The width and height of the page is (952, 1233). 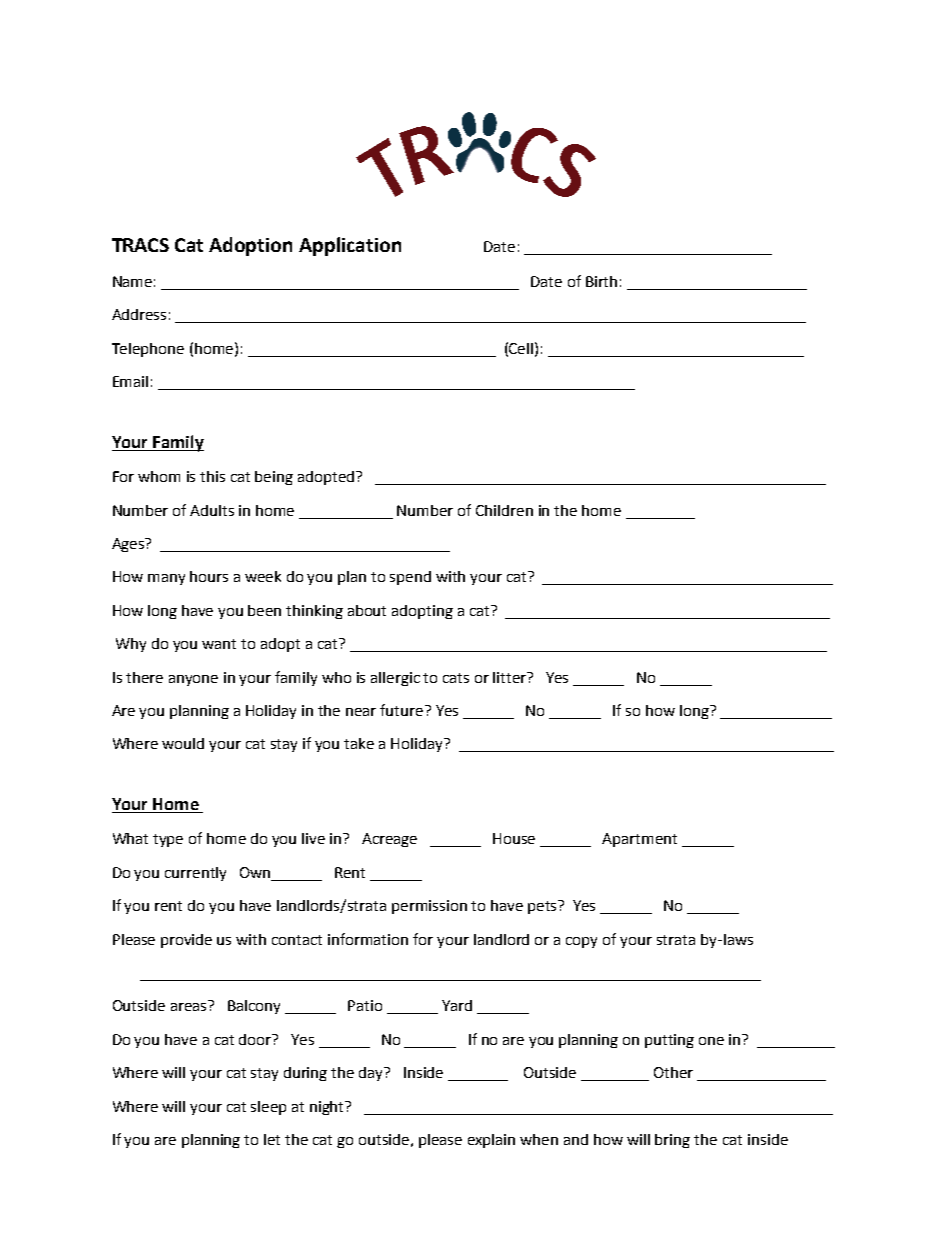 I want to click on hours, so click(x=209, y=576).
